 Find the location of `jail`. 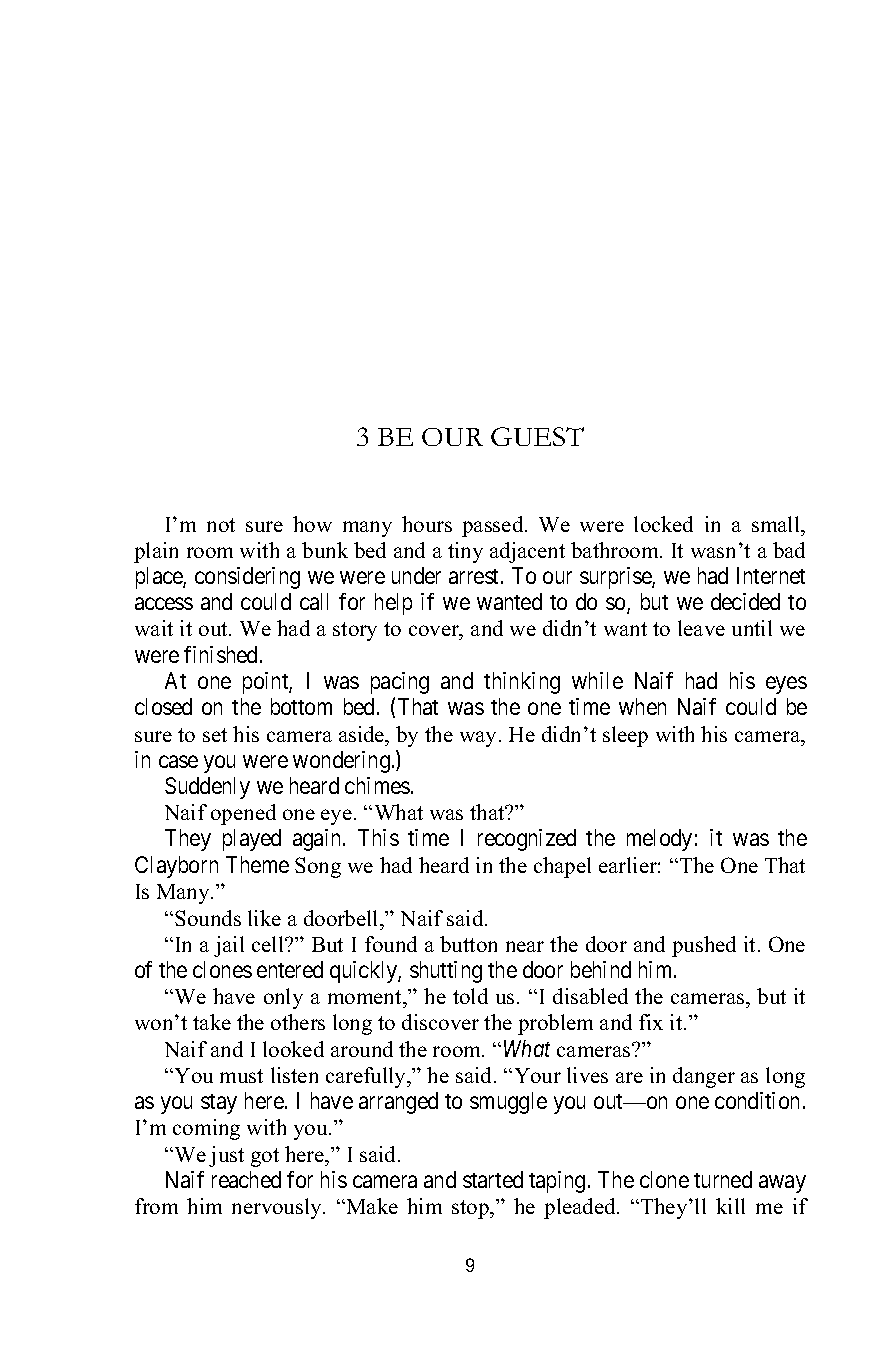

jail is located at coordinates (229, 946).
